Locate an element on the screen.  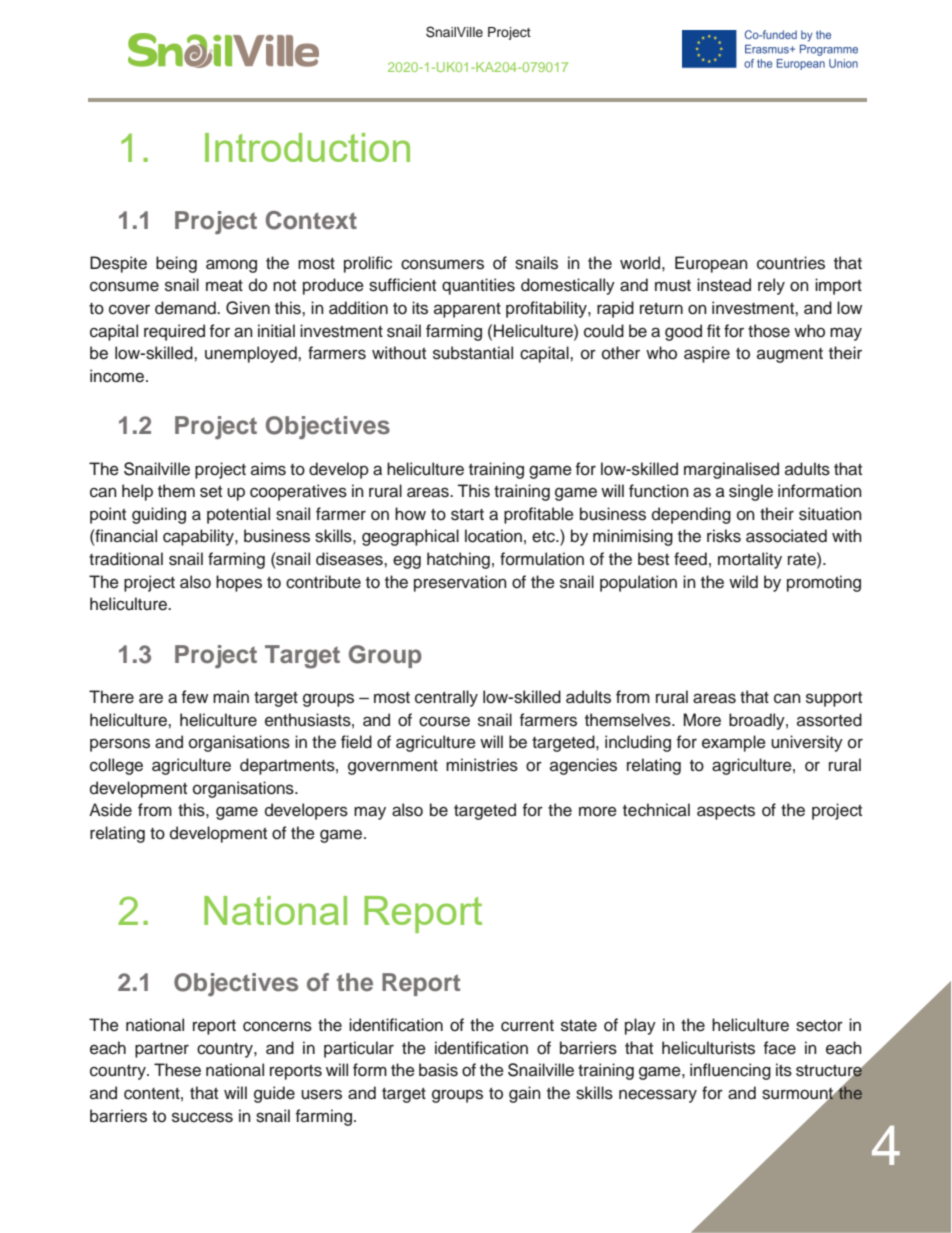
aspects is located at coordinates (726, 812).
